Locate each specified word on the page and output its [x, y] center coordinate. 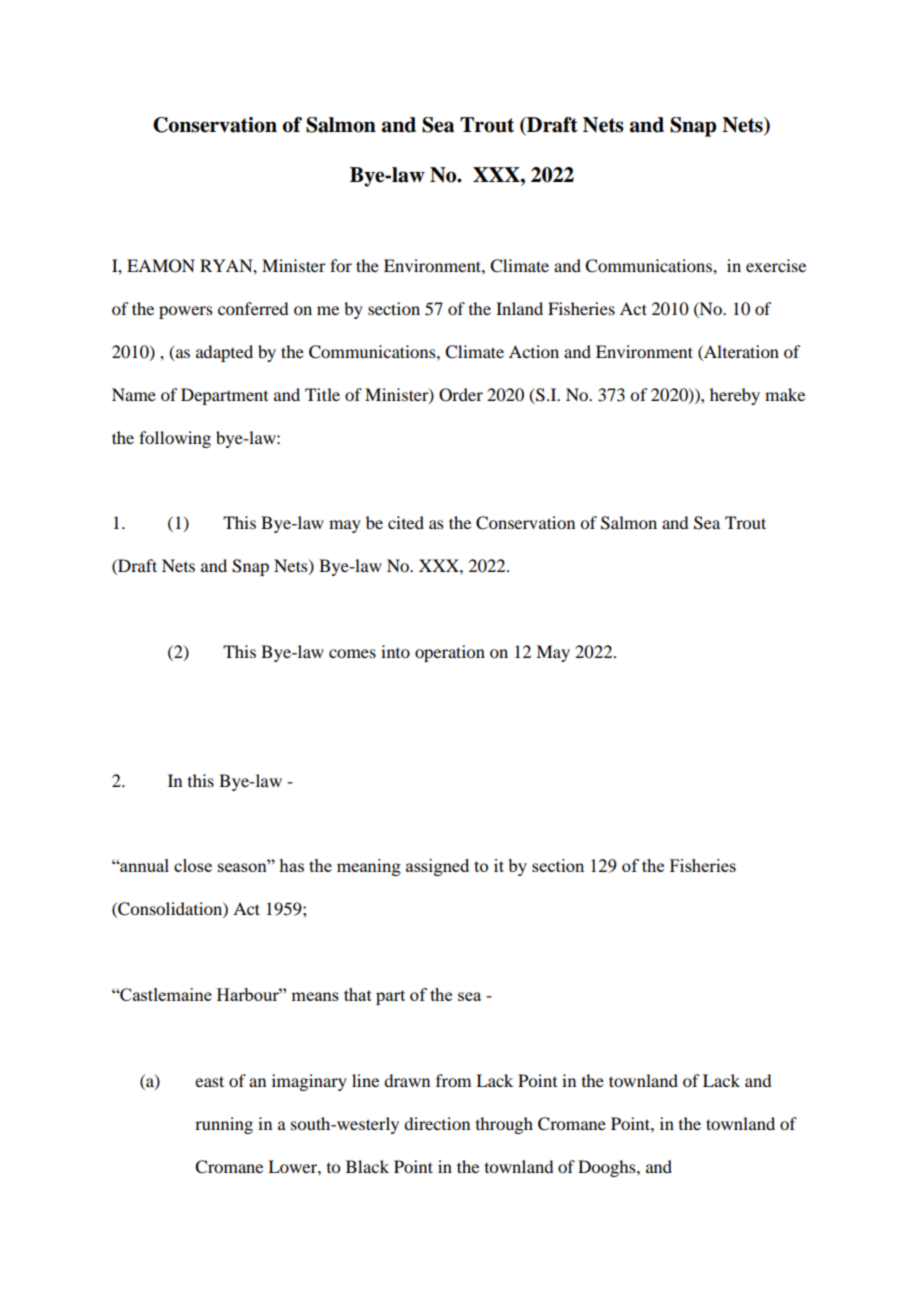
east [209, 1081]
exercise [776, 265]
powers [186, 312]
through [504, 1125]
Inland [519, 308]
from [453, 1080]
